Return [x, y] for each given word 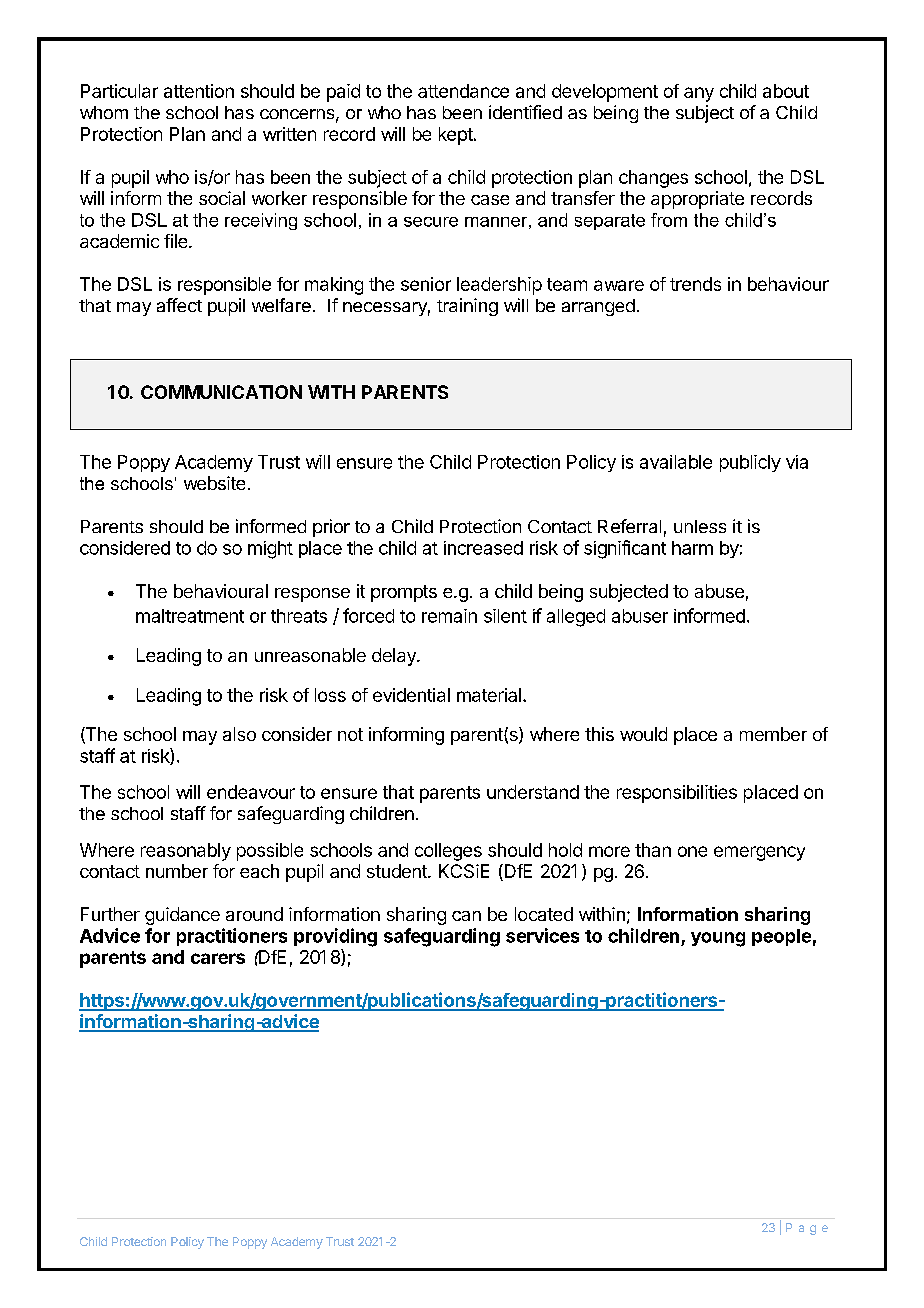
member [773, 734]
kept [456, 136]
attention [199, 91]
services [542, 935]
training [467, 307]
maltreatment [190, 616]
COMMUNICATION [221, 392]
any [699, 94]
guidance [182, 916]
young [718, 939]
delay [395, 657]
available [676, 462]
